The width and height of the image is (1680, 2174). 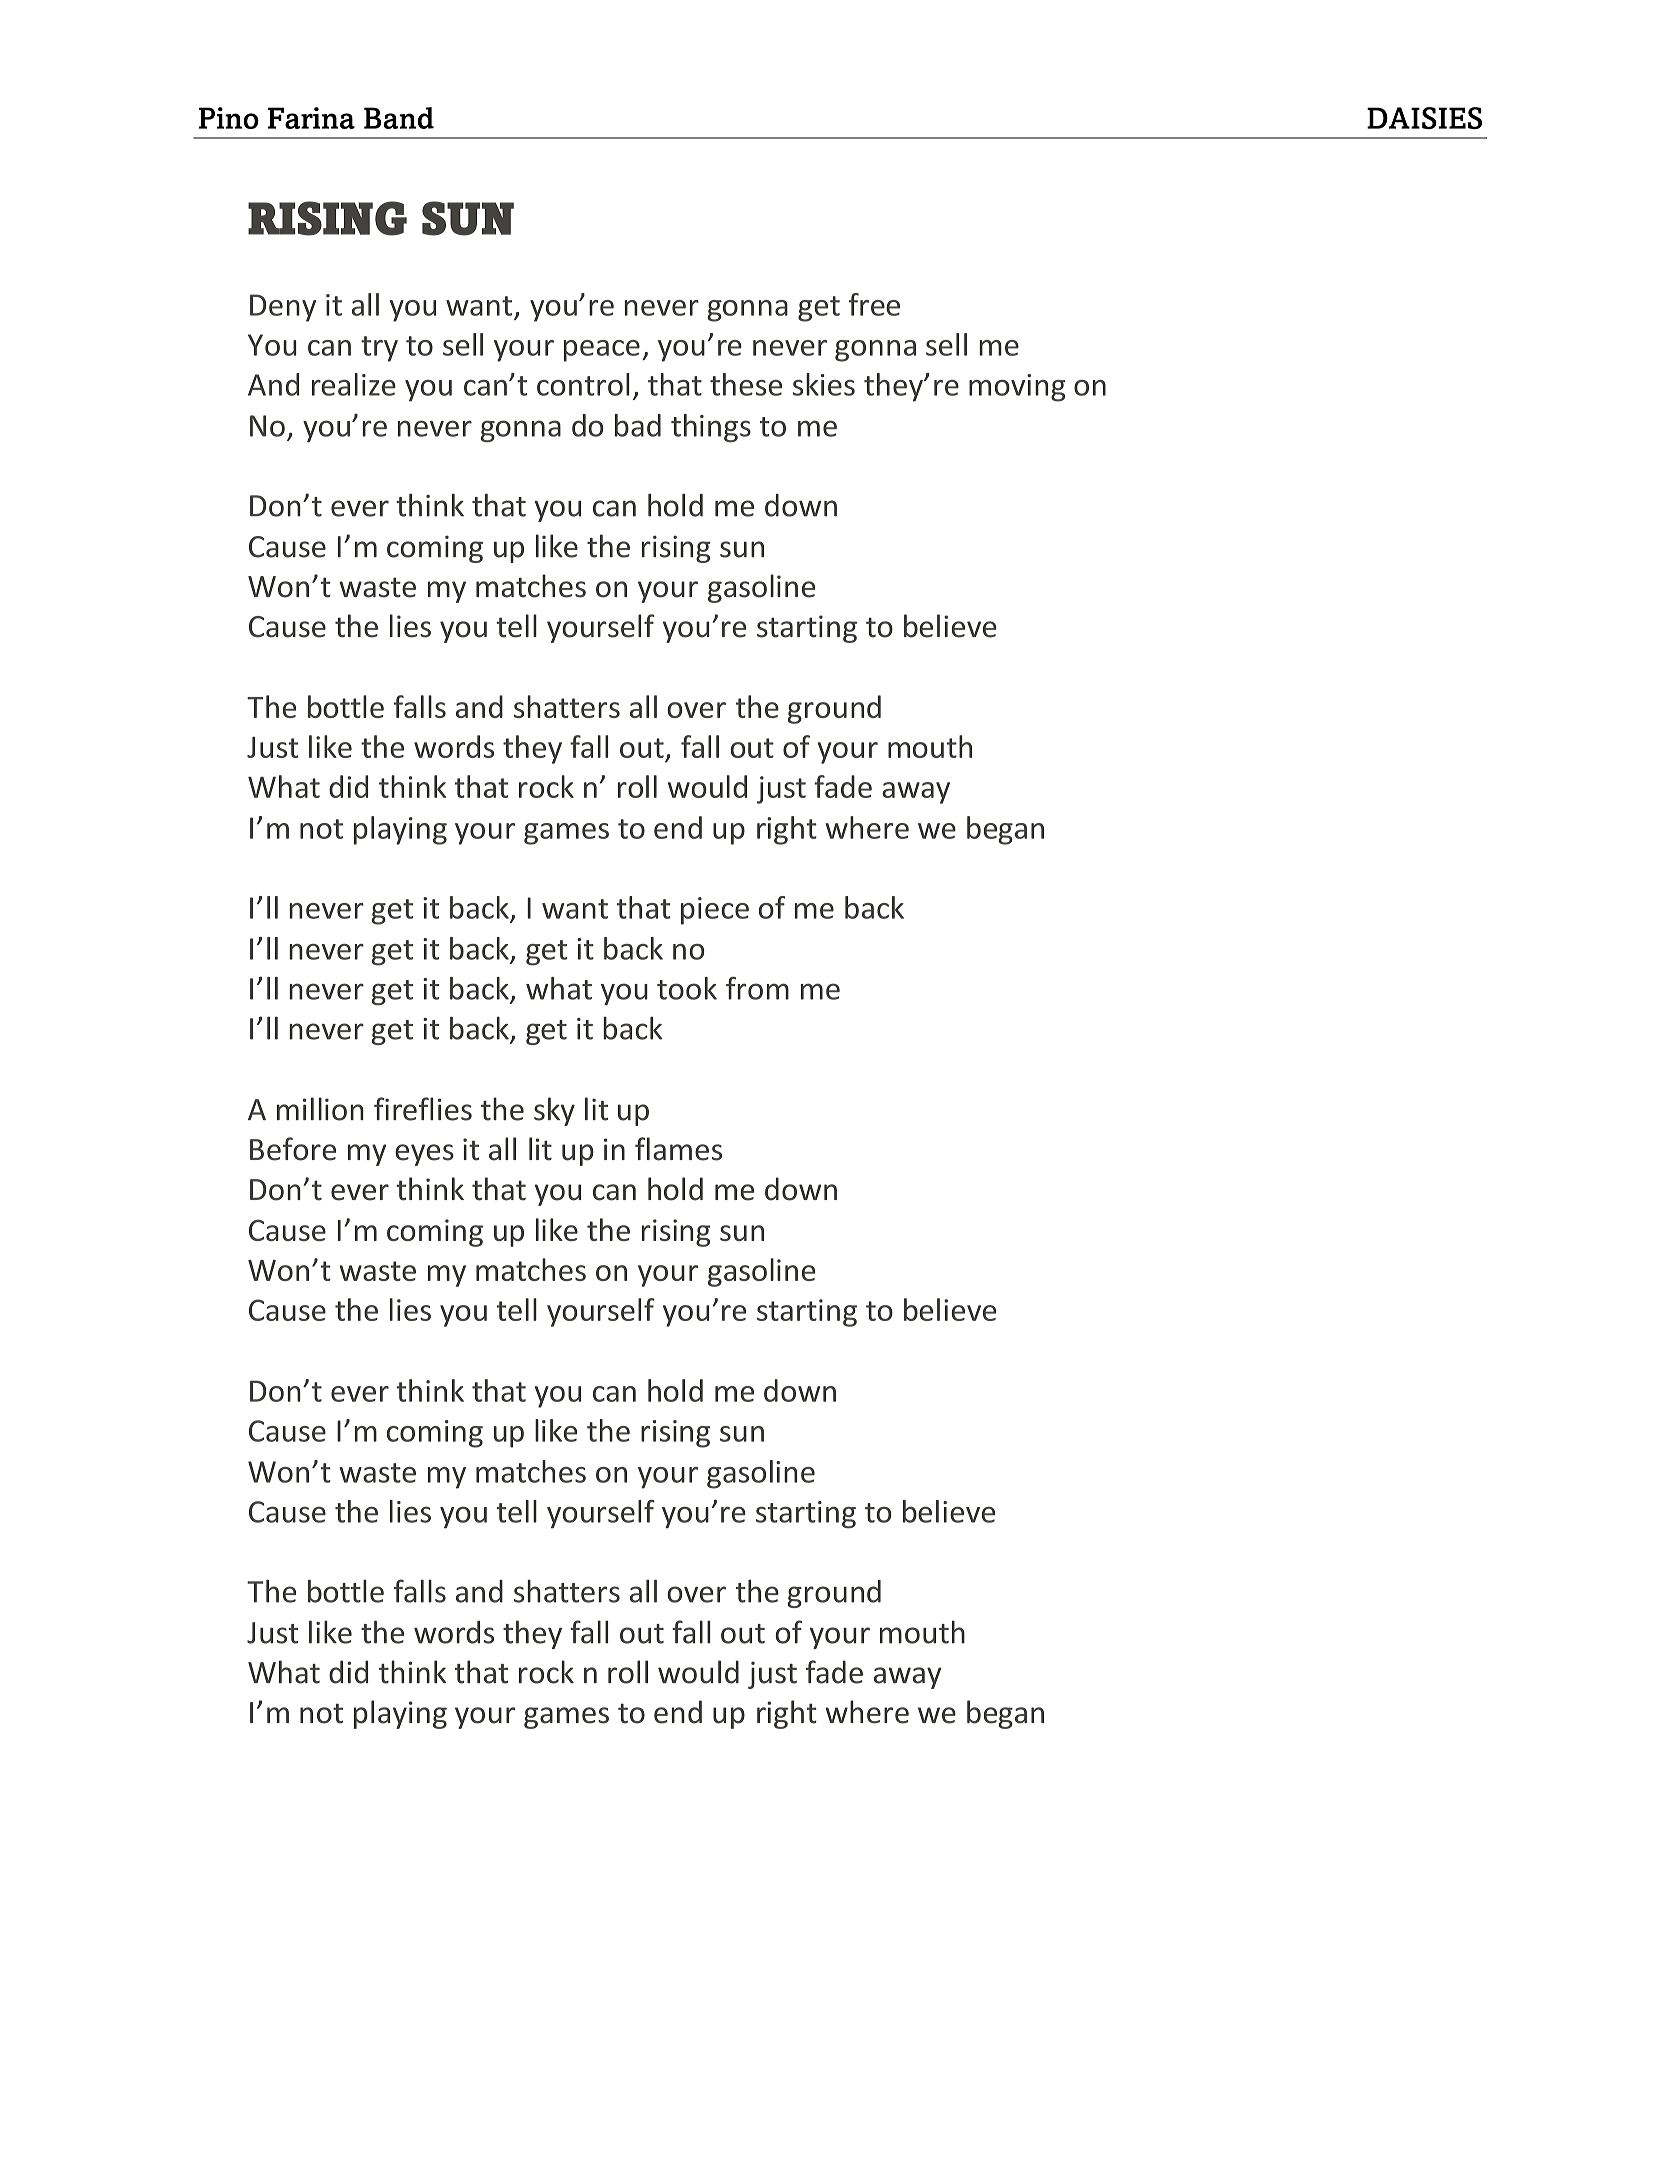 I want to click on bad, so click(x=638, y=425).
